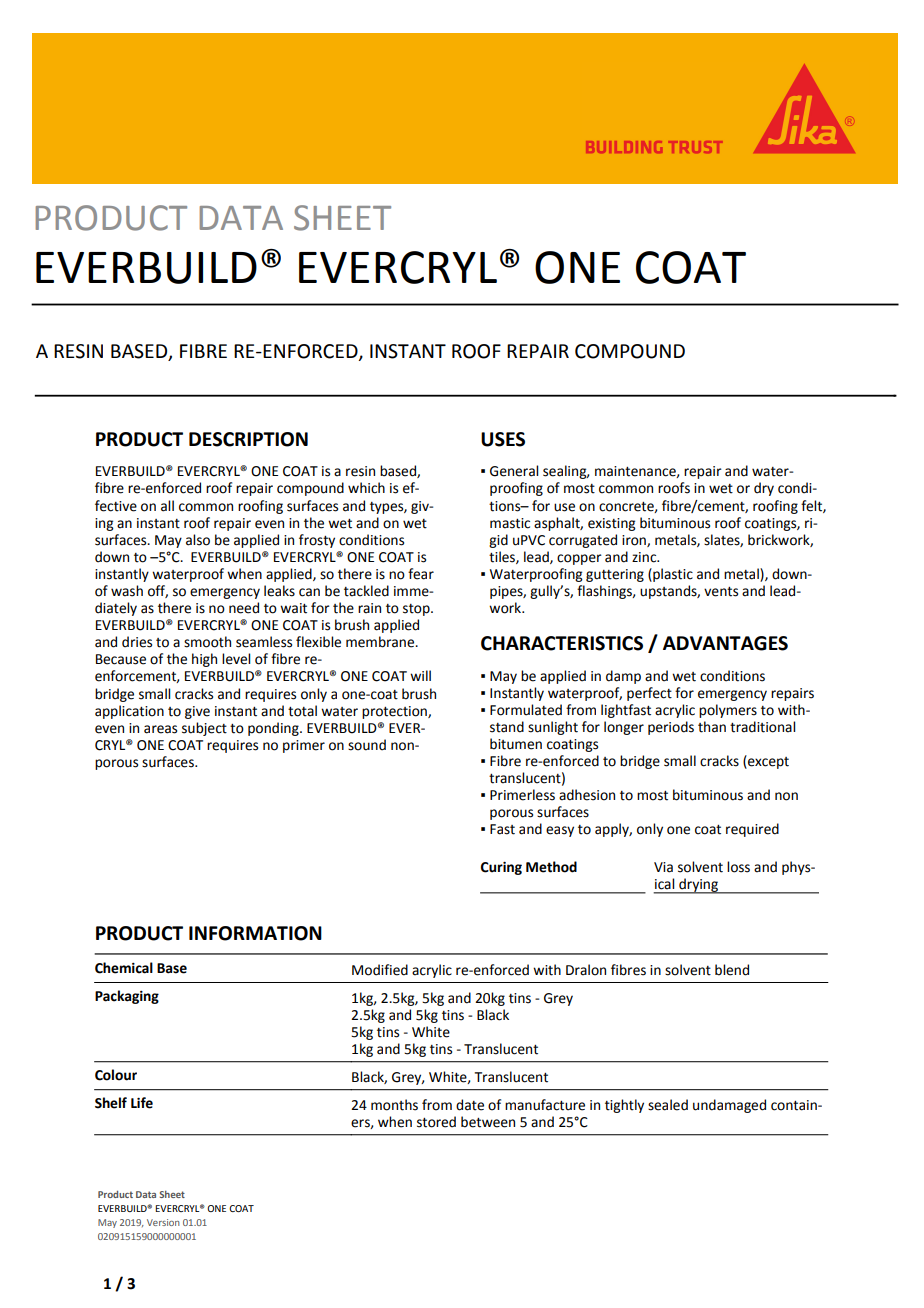 This screenshot has width=924, height=1308. I want to click on existing, so click(612, 524).
